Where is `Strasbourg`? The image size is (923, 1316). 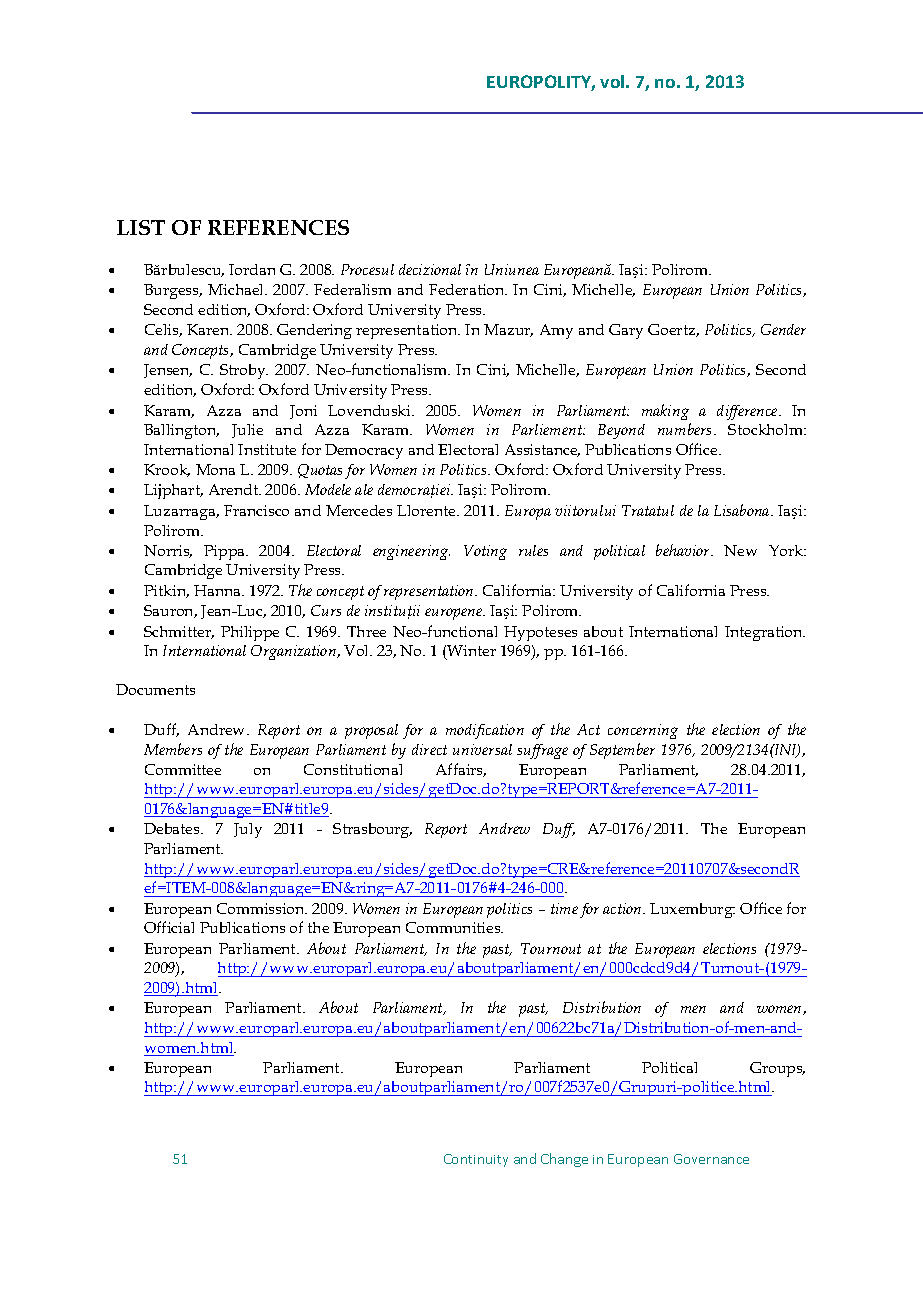
Strasbourg is located at coordinates (372, 830).
